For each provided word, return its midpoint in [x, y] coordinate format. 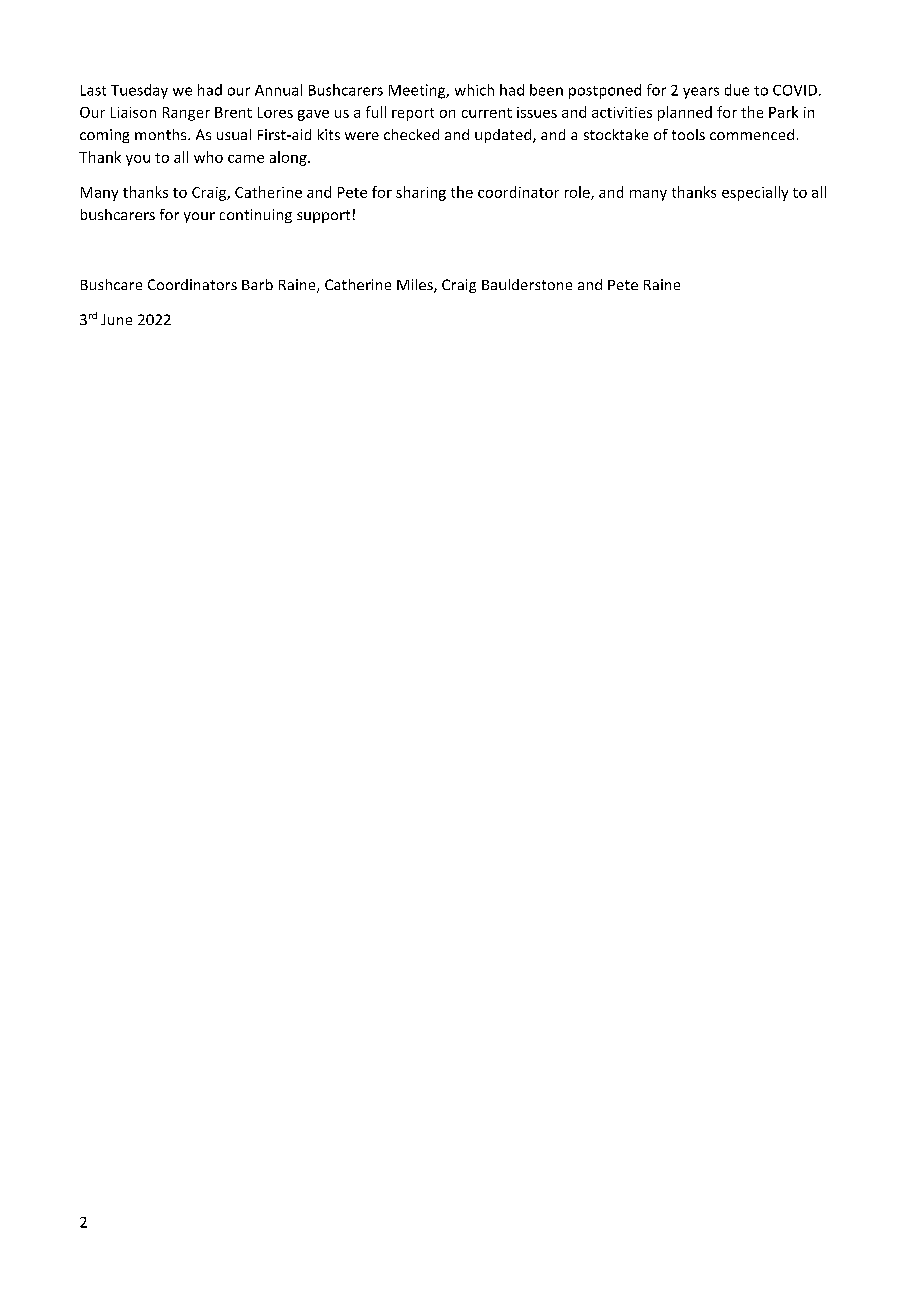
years [701, 93]
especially [755, 193]
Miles [416, 286]
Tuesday [139, 91]
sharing [421, 193]
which [474, 90]
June [116, 319]
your [199, 217]
